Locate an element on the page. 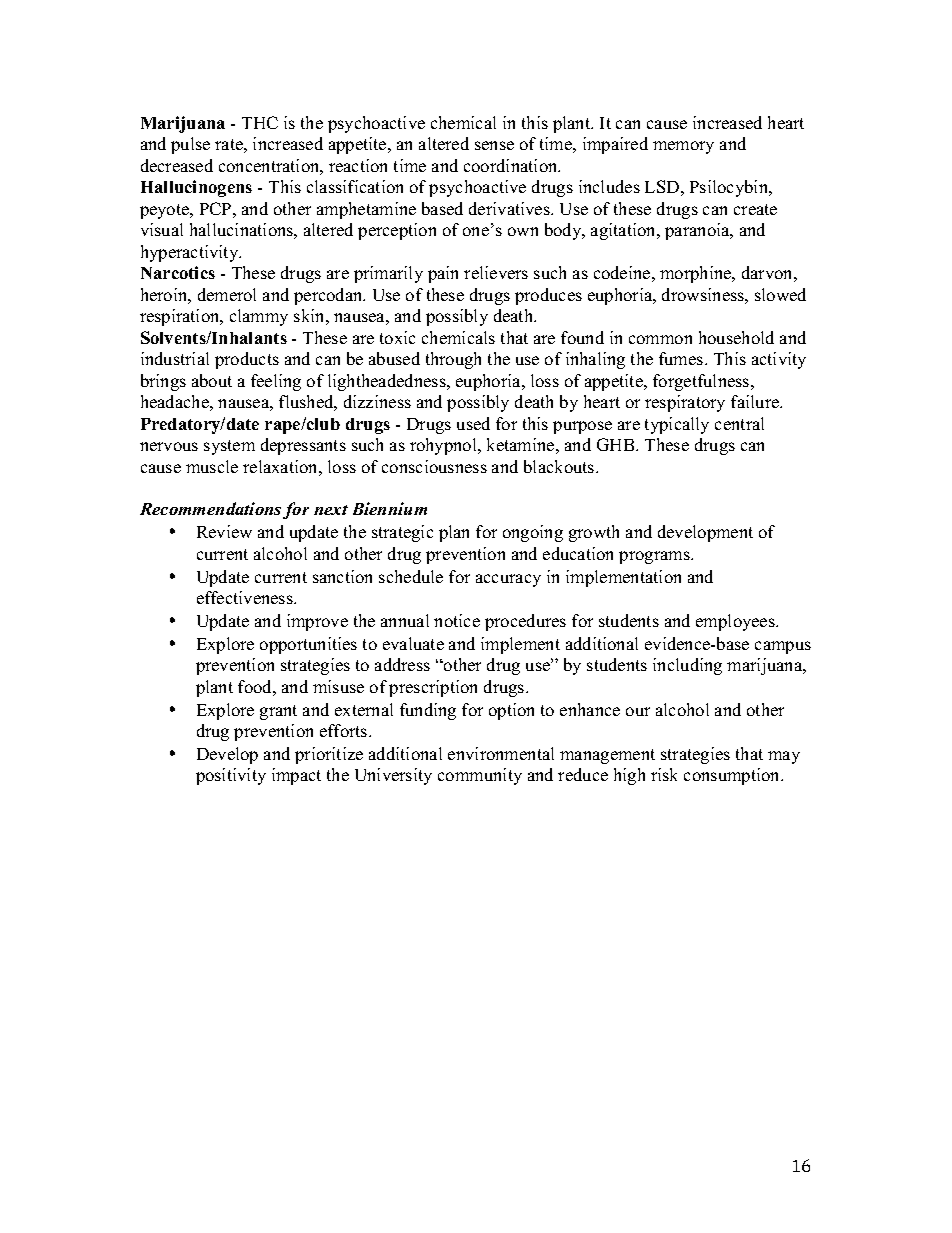 Image resolution: width=952 pixels, height=1233 pixels. programs is located at coordinates (655, 557).
